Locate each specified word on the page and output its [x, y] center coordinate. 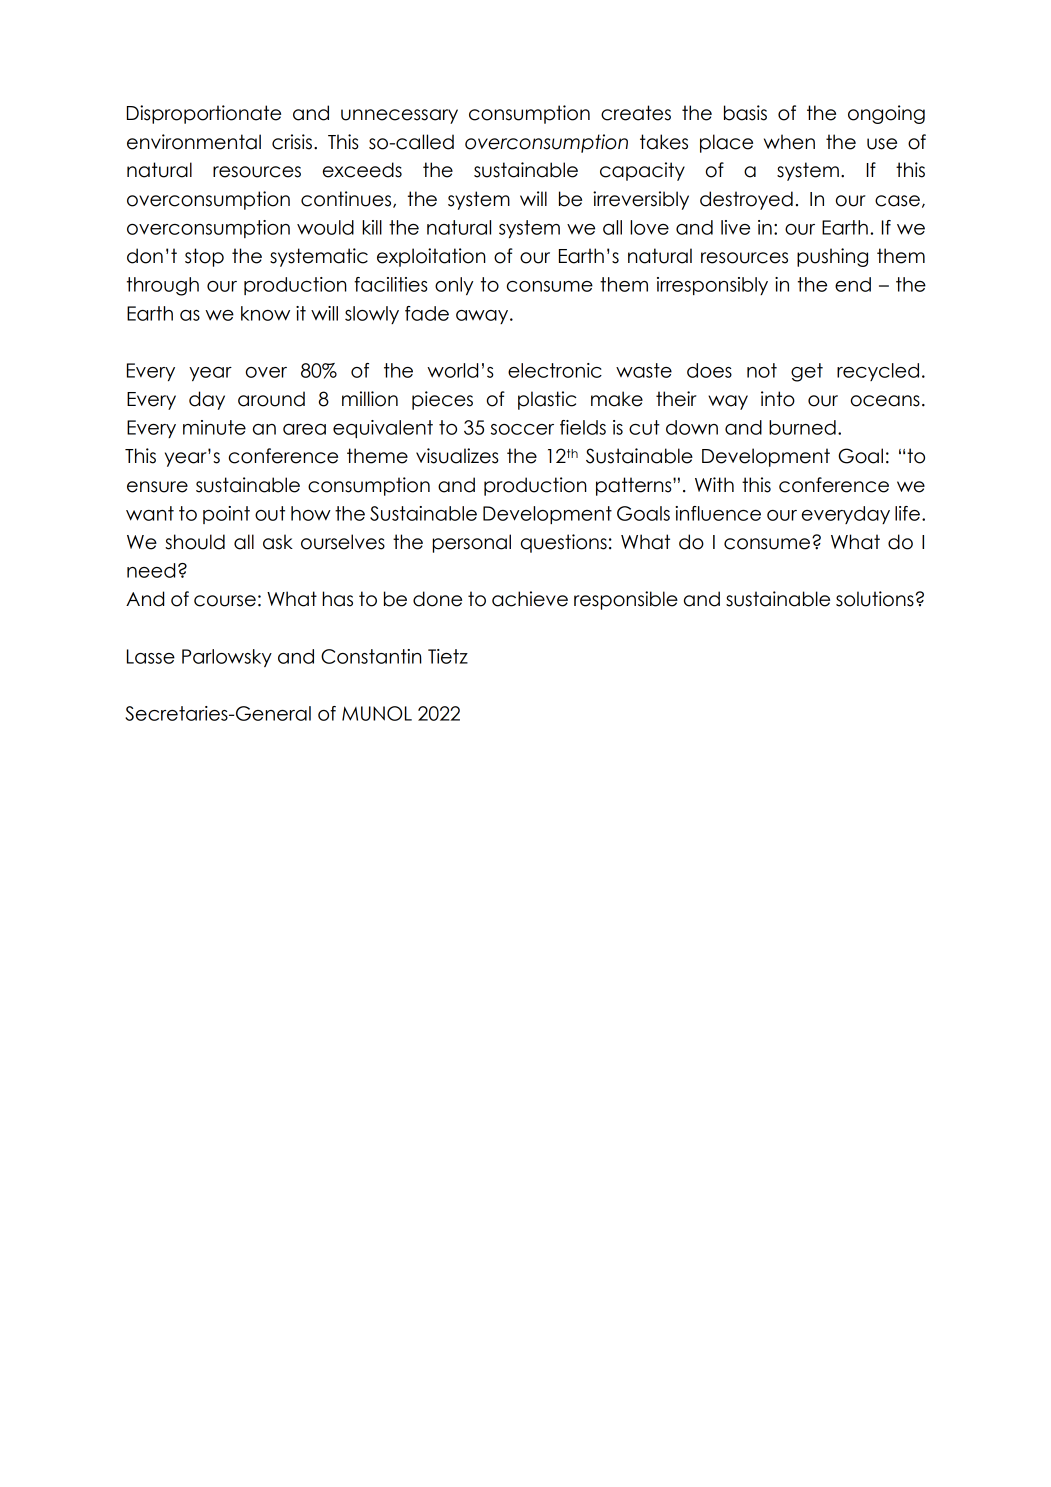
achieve [530, 599]
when [789, 142]
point [226, 515]
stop [204, 257]
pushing [832, 257]
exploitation [431, 257]
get [807, 372]
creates [636, 113]
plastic [547, 400]
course [225, 601]
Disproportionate [204, 114]
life [907, 513]
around [271, 399]
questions [564, 543]
